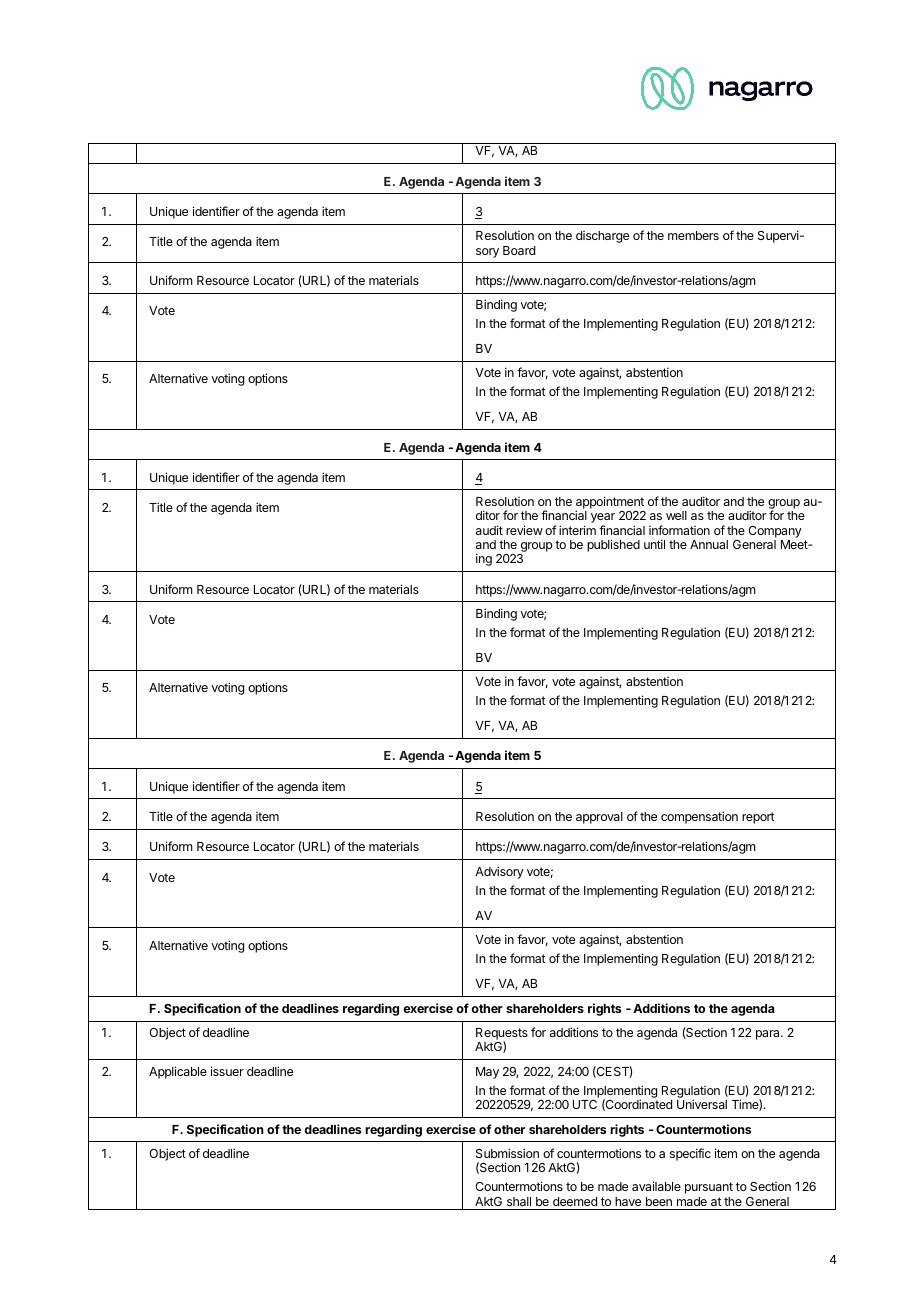  Describe the element at coordinates (577, 530) in the image. I see `interim` at that location.
